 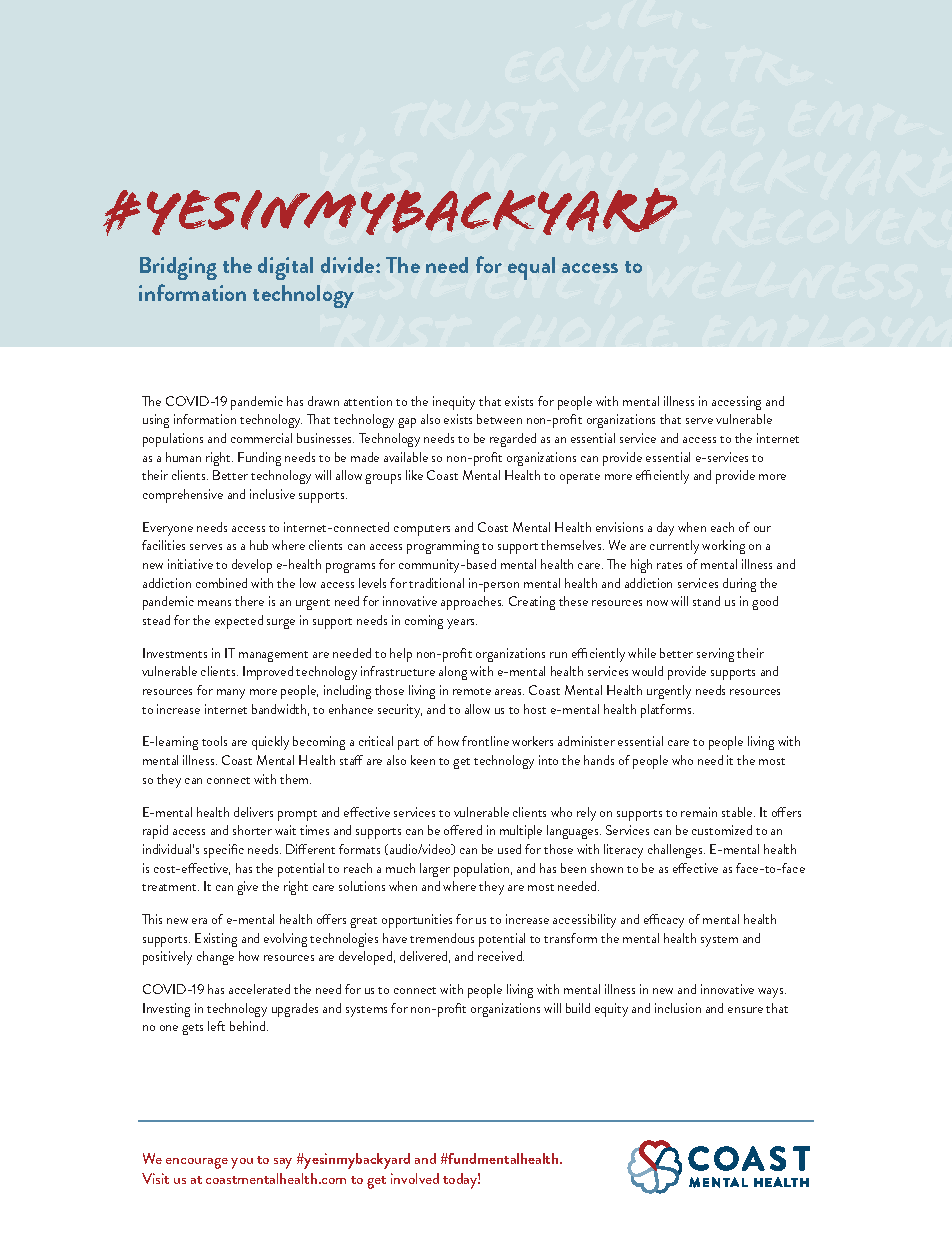 What do you see at coordinates (216, 940) in the page?
I see `Existing` at bounding box center [216, 940].
